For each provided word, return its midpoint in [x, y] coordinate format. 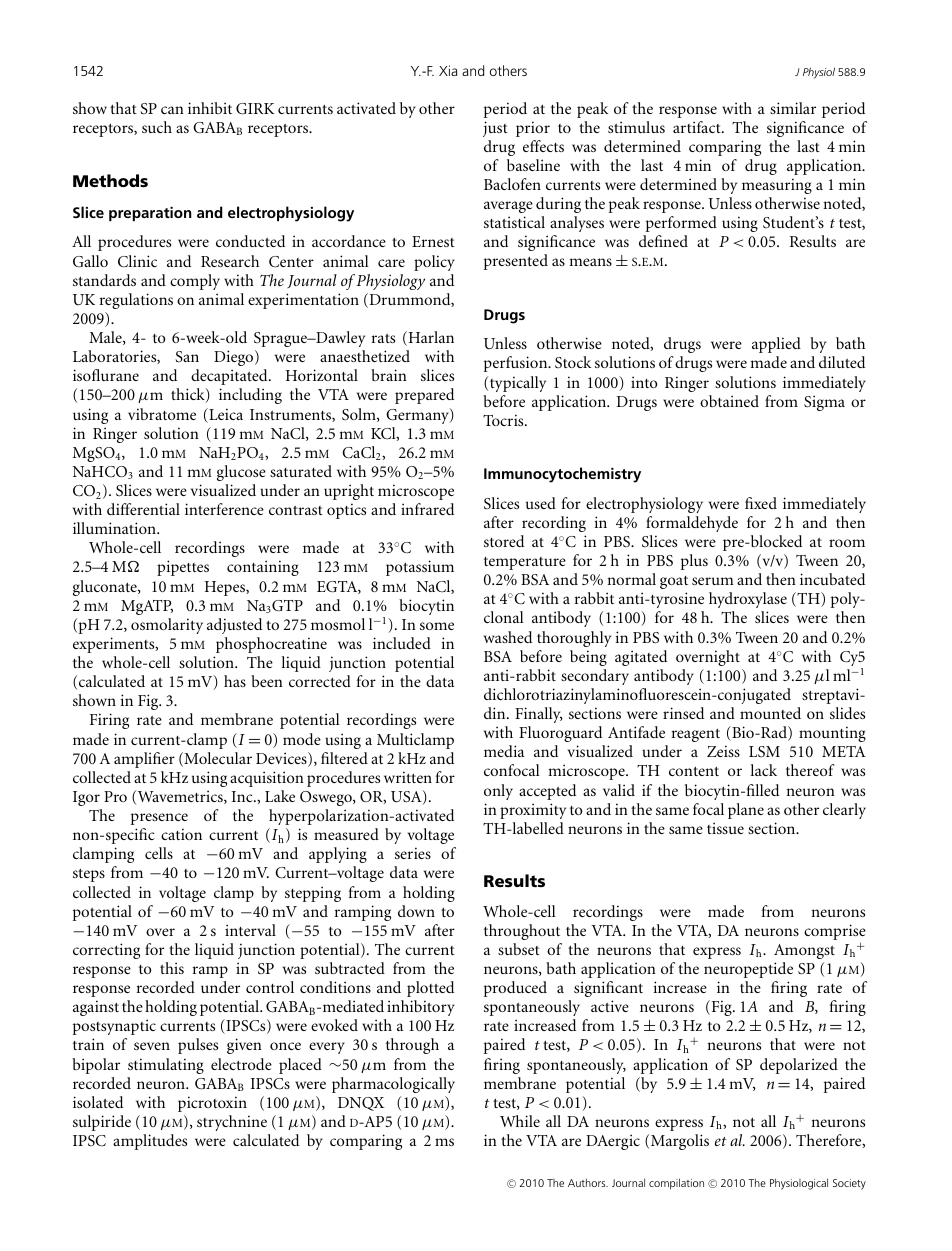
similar [793, 108]
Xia [448, 70]
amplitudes [150, 1142]
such [157, 127]
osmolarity [167, 626]
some [437, 626]
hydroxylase [748, 600]
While [520, 1121]
